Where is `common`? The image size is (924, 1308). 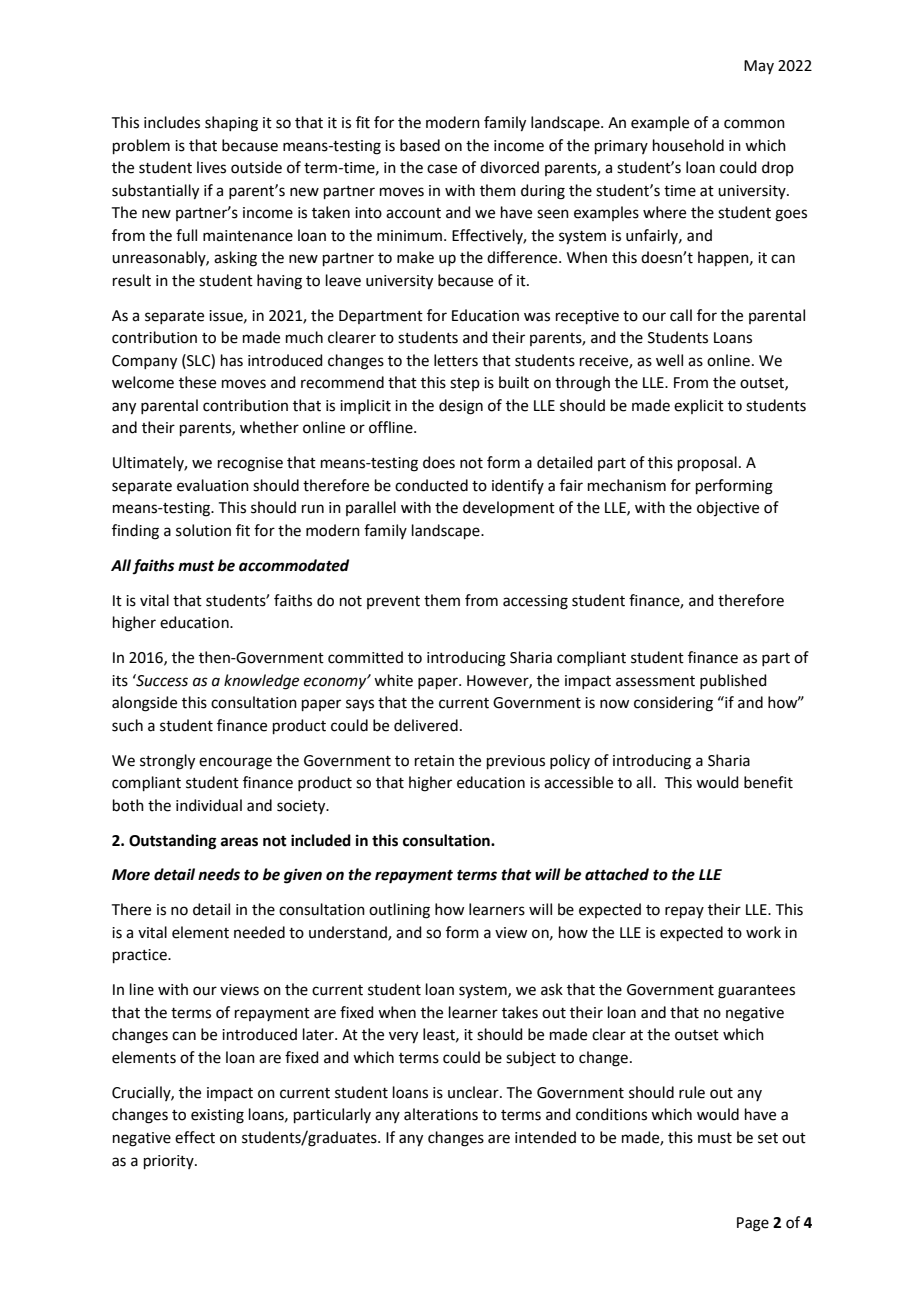
common is located at coordinates (754, 124).
